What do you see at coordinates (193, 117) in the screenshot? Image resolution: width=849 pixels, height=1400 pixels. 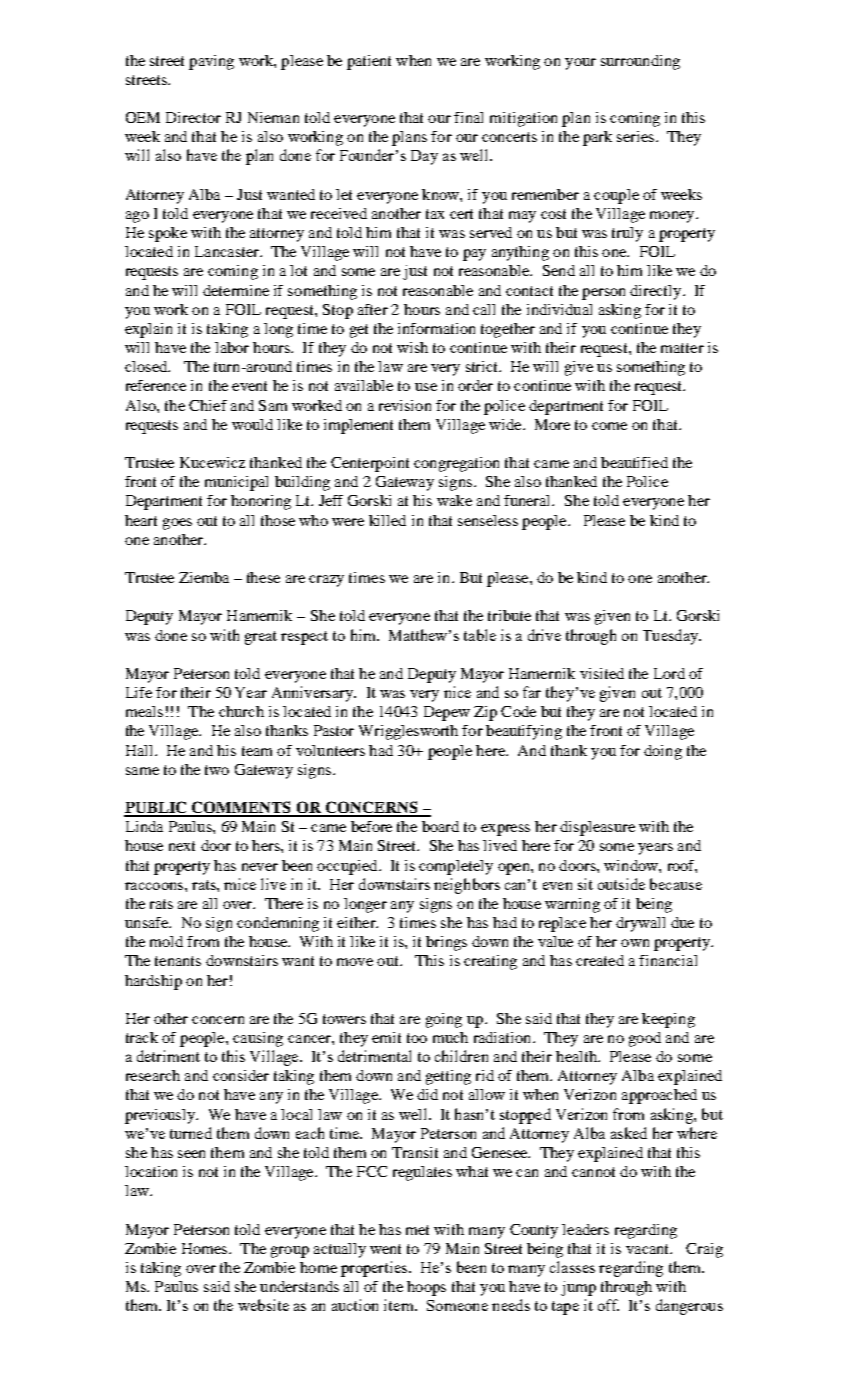 I see `Director` at bounding box center [193, 117].
